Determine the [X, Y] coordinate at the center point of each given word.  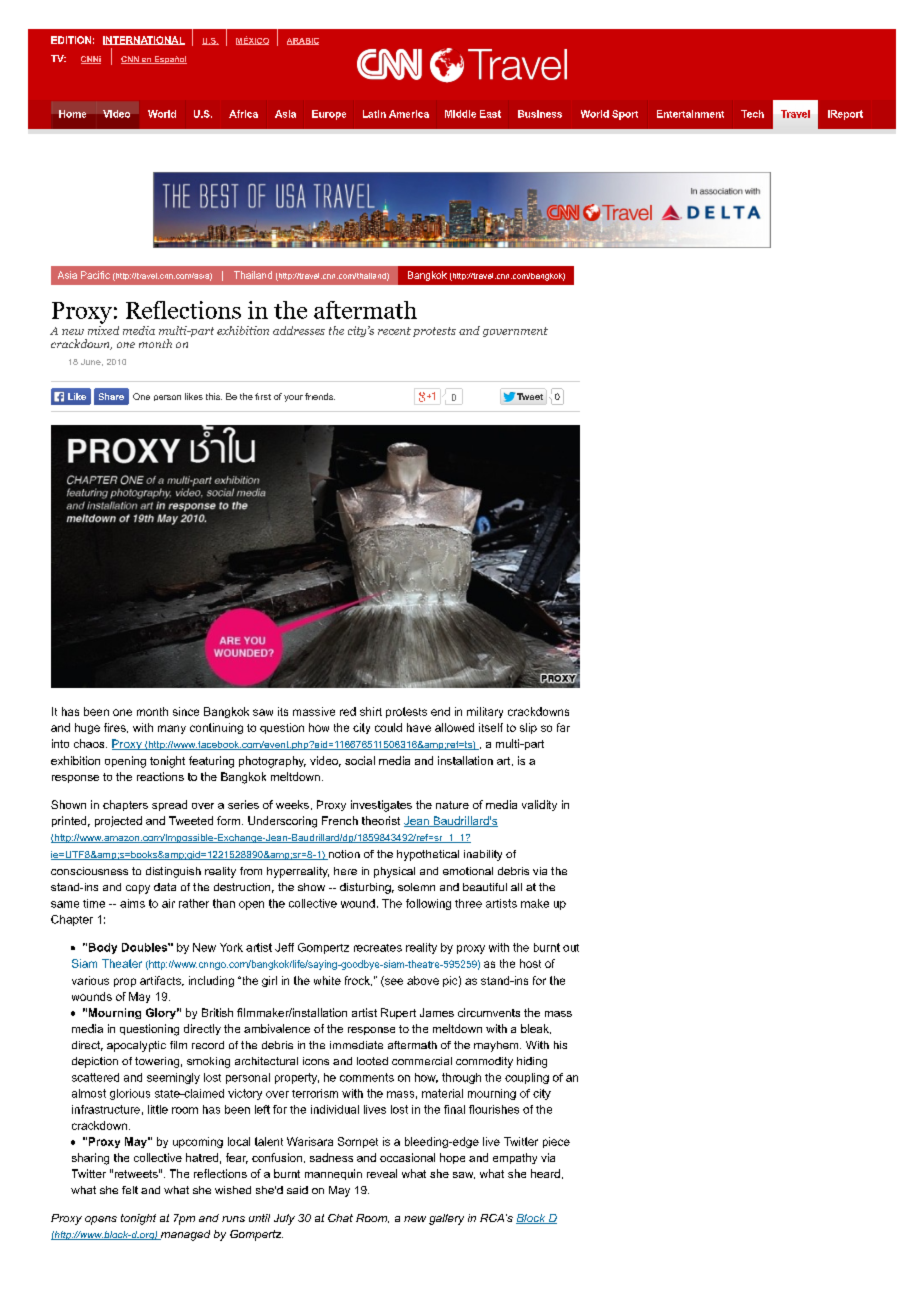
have [419, 727]
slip [528, 728]
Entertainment [690, 114]
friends [320, 396]
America [409, 114]
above [423, 980]
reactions [160, 776]
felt [130, 1190]
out [571, 948]
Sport [625, 115]
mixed [103, 329]
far [563, 727]
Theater [122, 963]
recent [394, 331]
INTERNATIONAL [144, 40]
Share [111, 396]
